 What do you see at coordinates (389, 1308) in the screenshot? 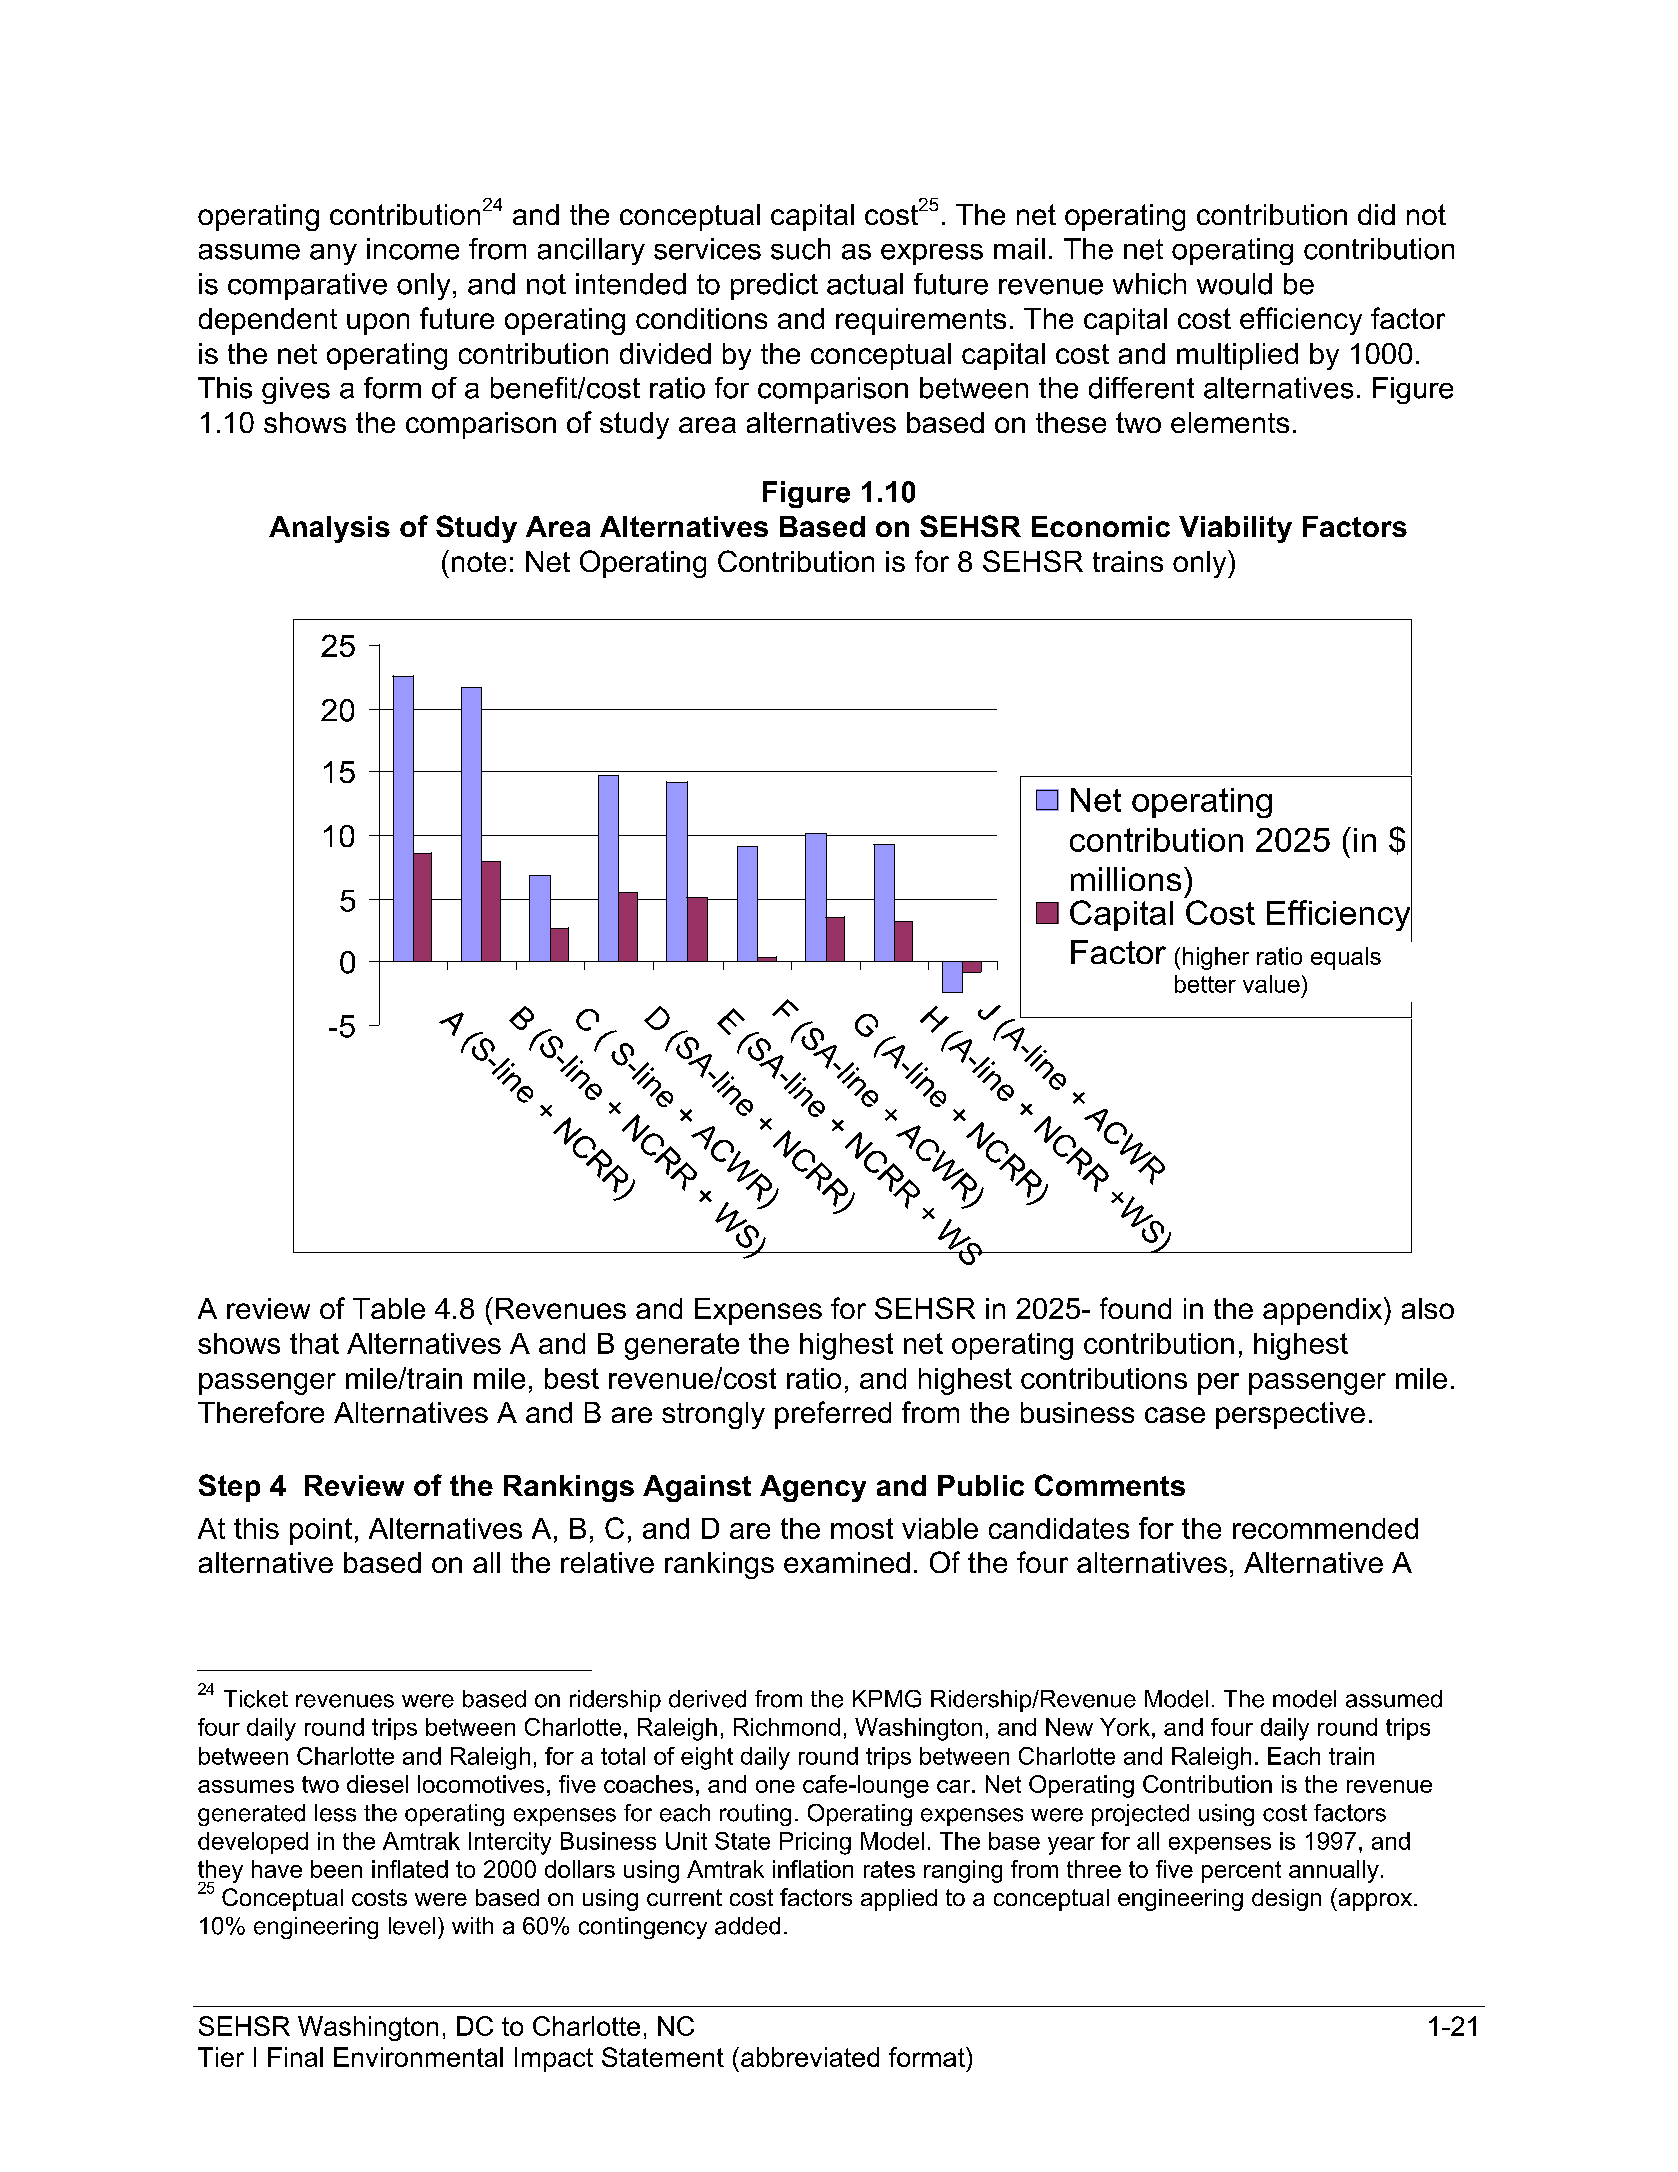
I see `Table` at bounding box center [389, 1308].
